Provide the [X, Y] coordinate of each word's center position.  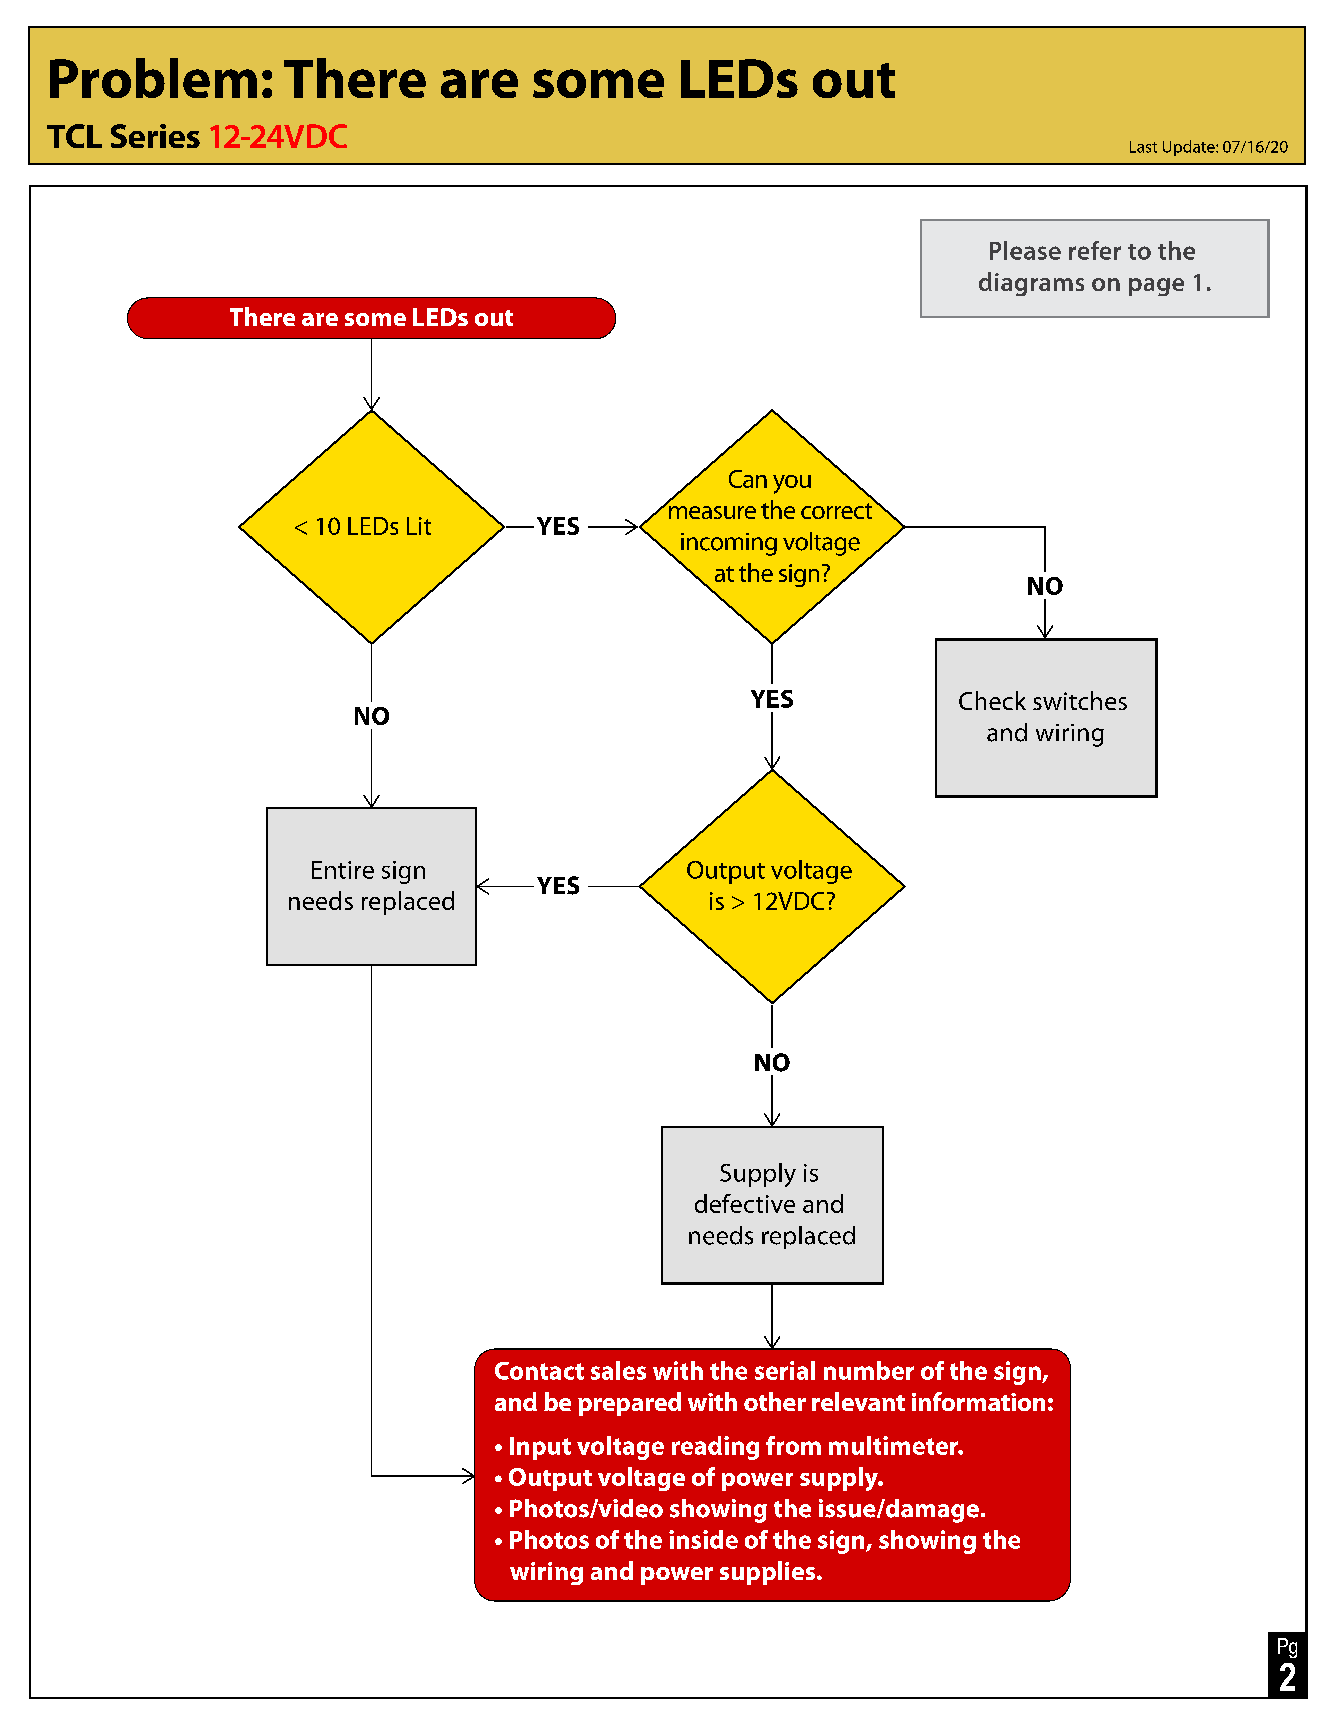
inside [703, 1539]
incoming [729, 544]
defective [745, 1203]
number [869, 1370]
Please [1025, 250]
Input [540, 1448]
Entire [343, 870]
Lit [419, 526]
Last [1143, 147]
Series [155, 136]
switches [1080, 700]
